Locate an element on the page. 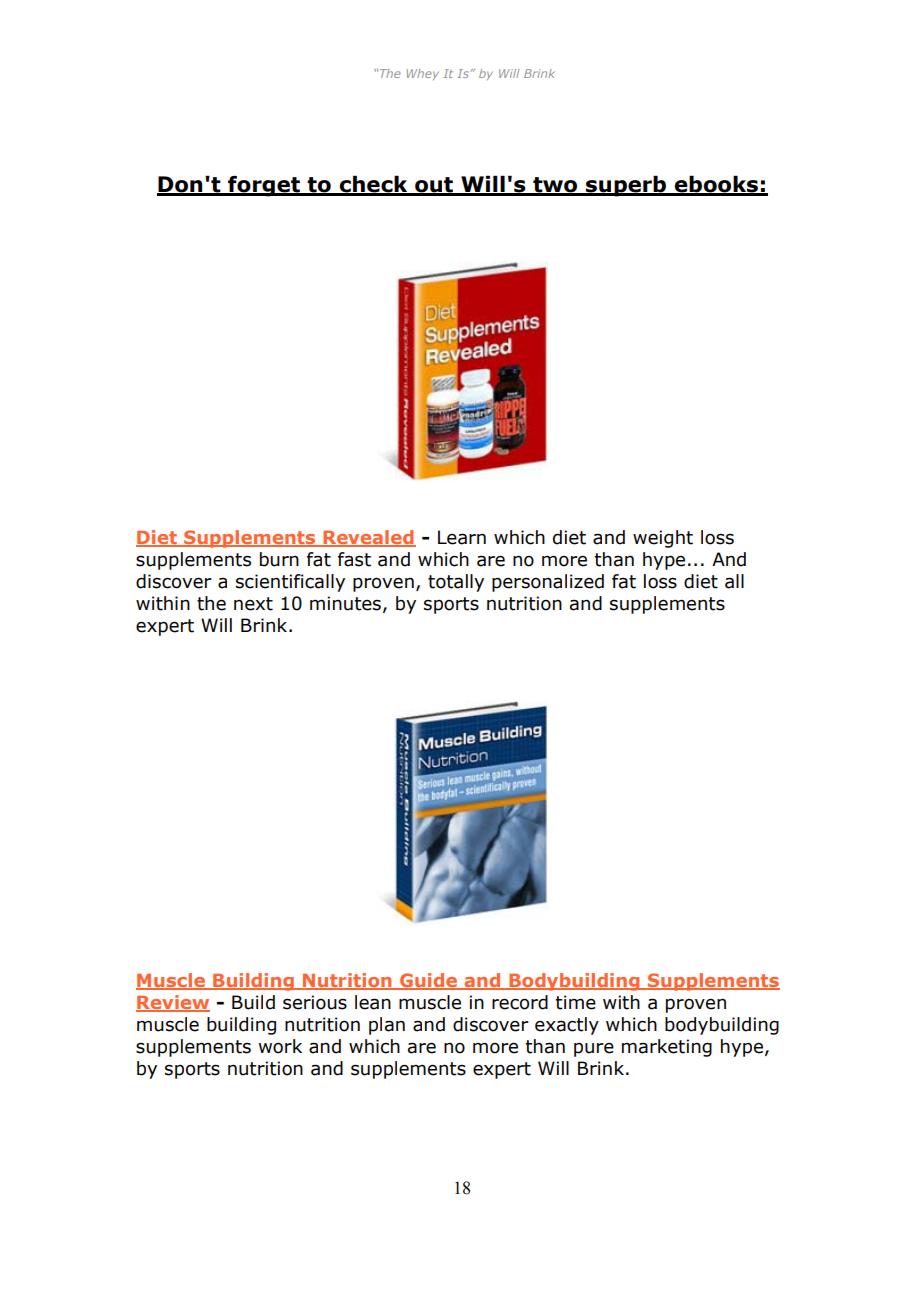 This image has width=924, height=1308. weight is located at coordinates (663, 539).
